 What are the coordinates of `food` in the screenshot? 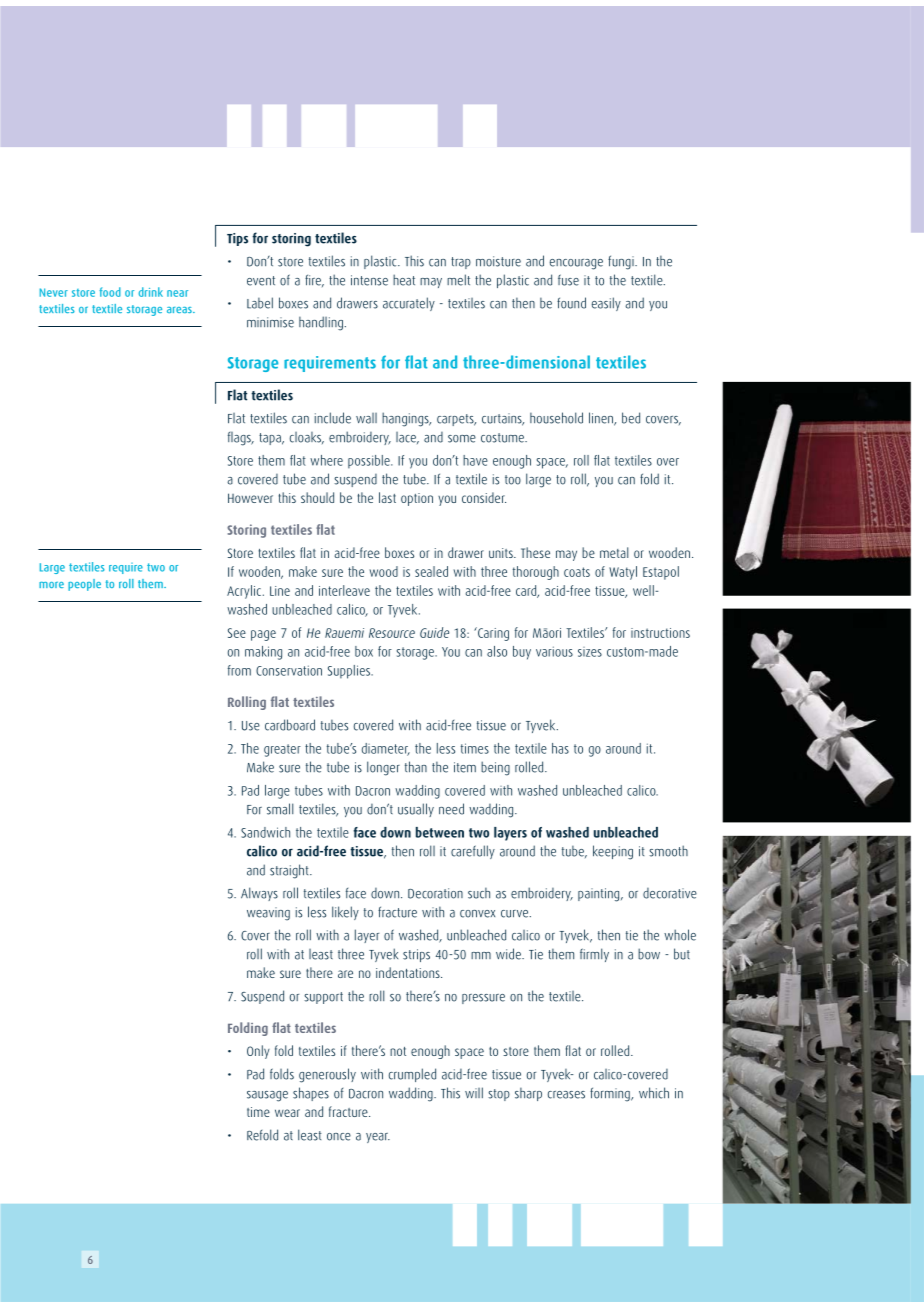 It's located at (110, 292).
